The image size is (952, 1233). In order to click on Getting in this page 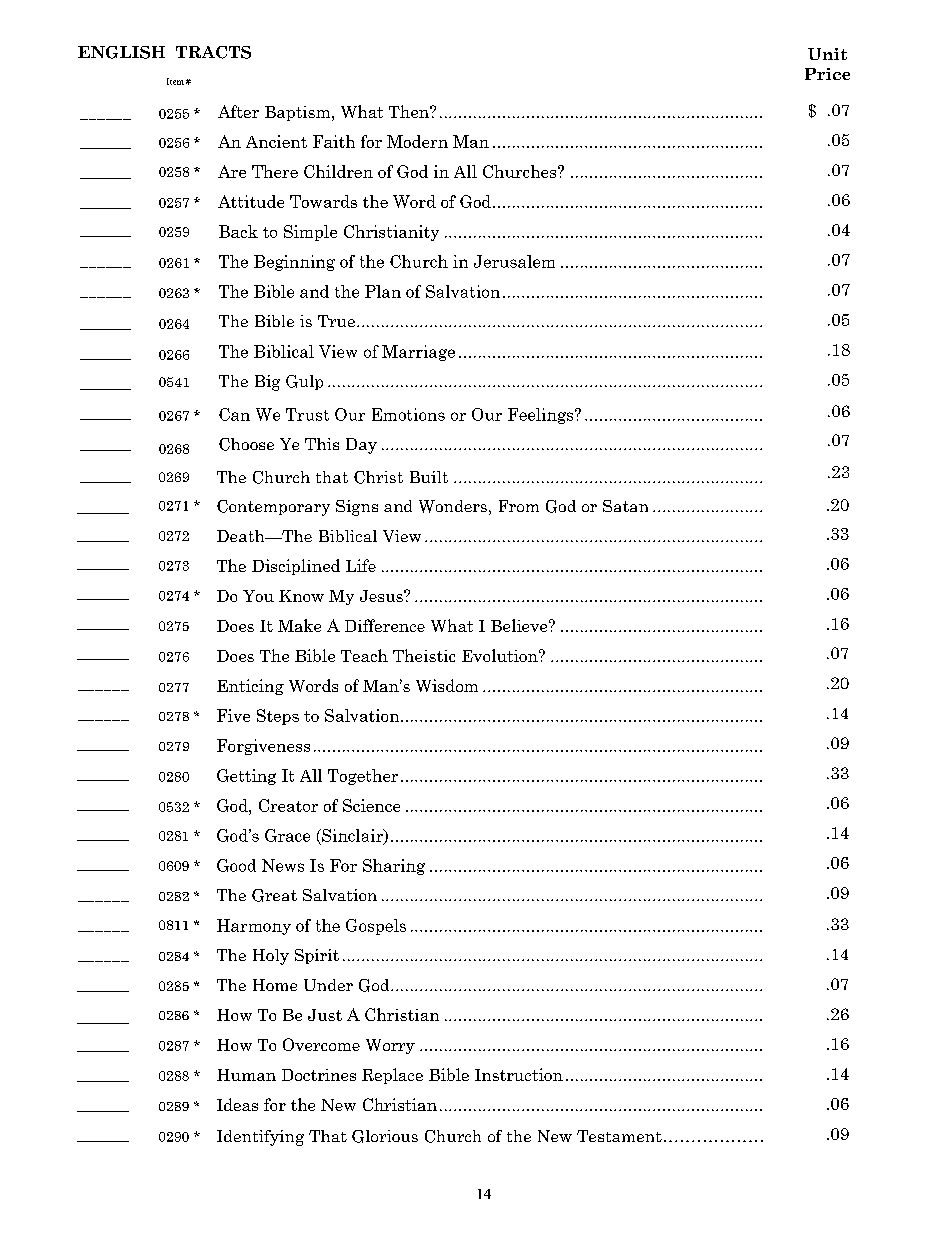, I will do `click(246, 777)`.
